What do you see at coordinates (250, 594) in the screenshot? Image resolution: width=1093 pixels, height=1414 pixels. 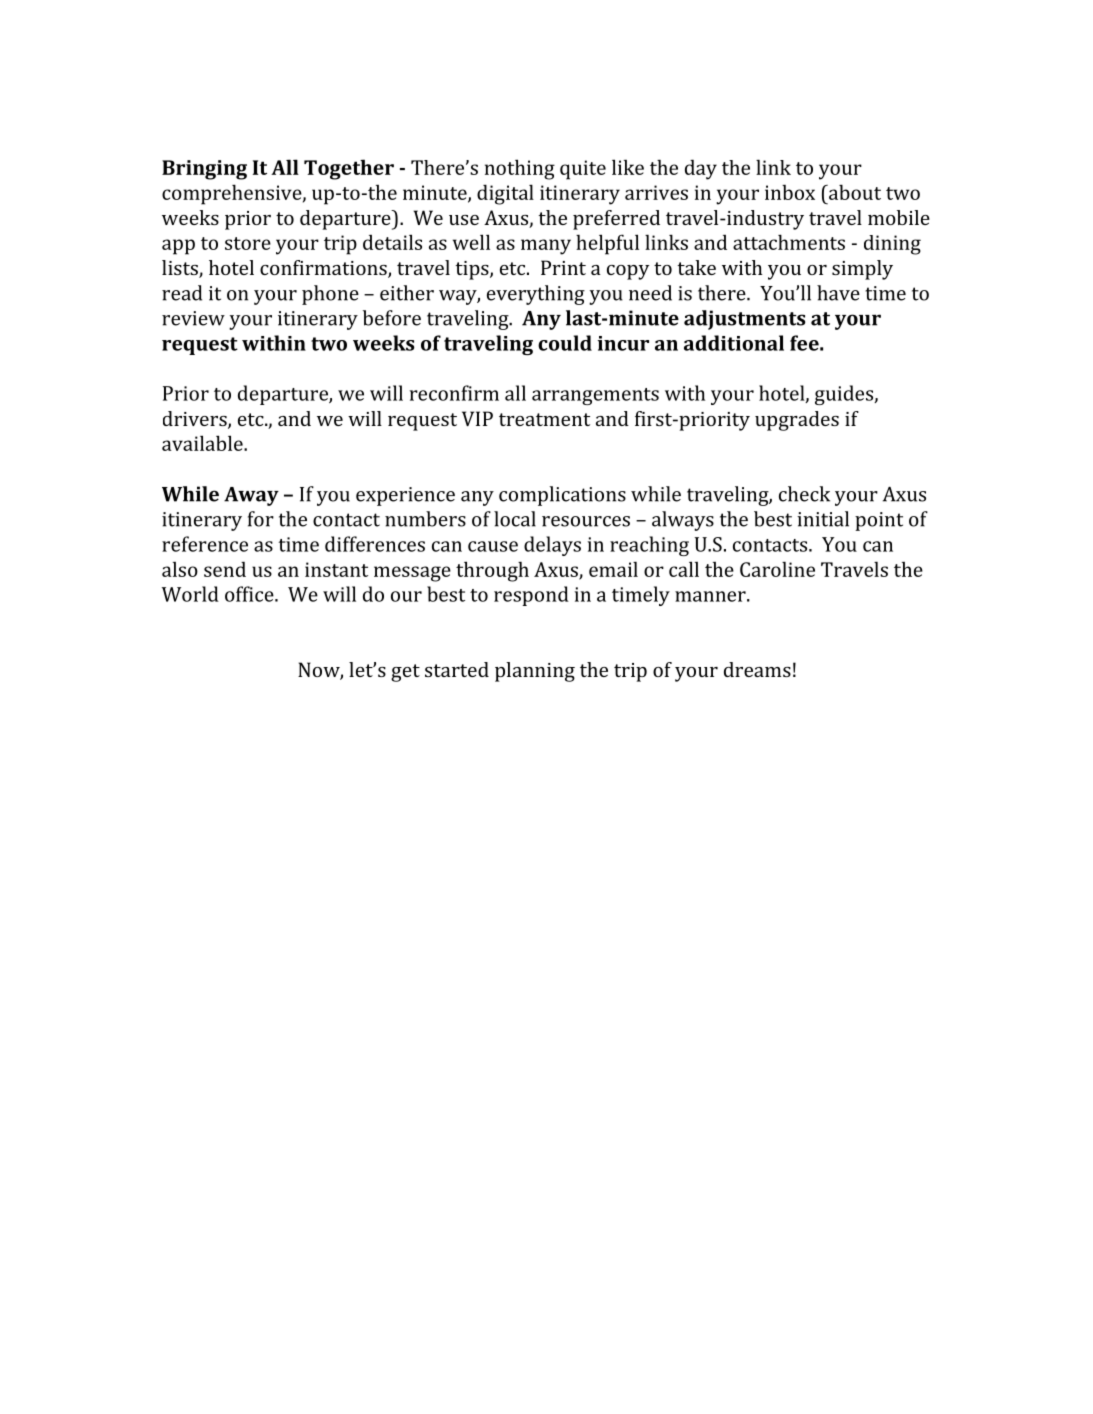 I see `office` at bounding box center [250, 594].
